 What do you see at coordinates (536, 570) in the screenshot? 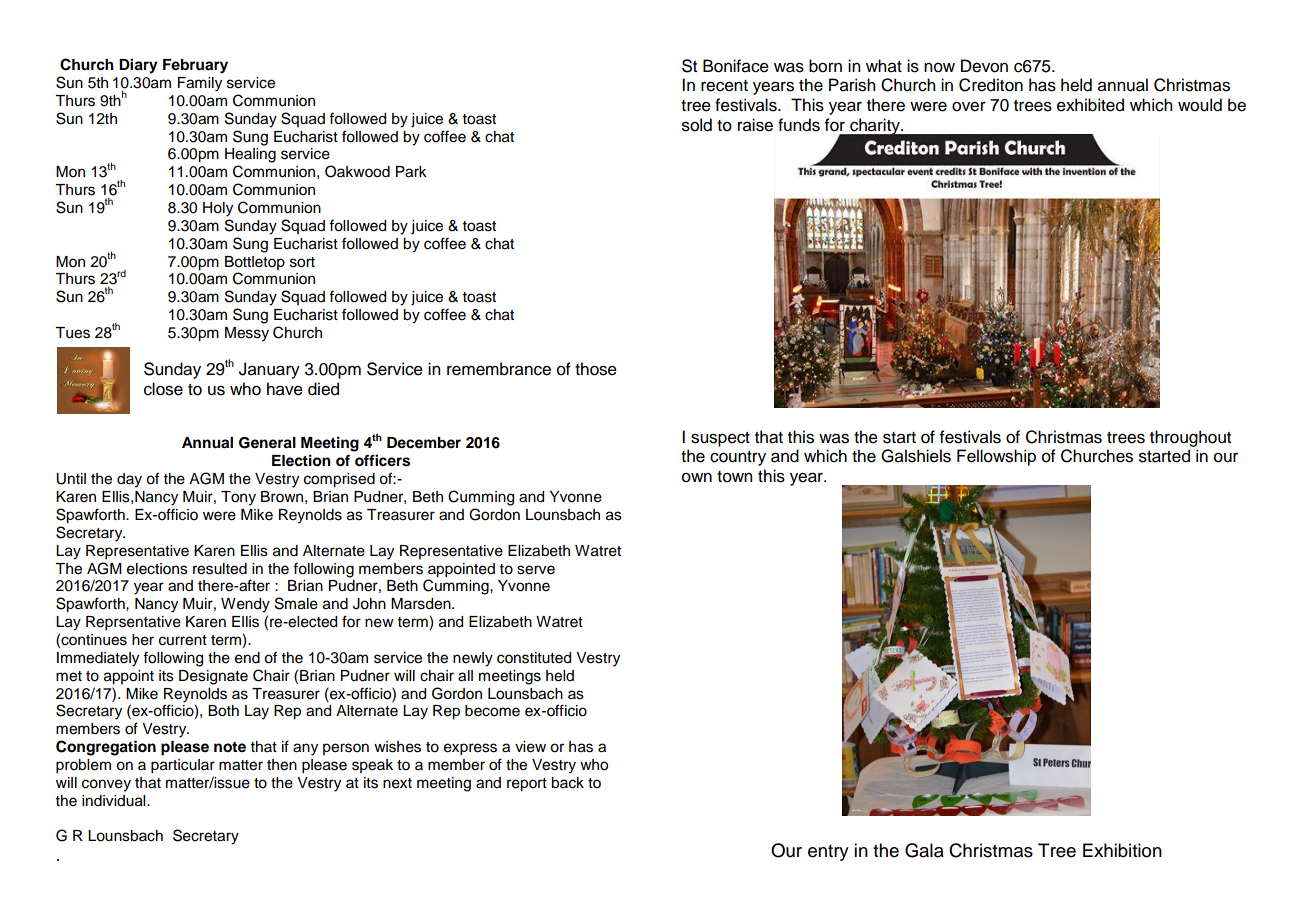
I see `serve` at bounding box center [536, 570].
